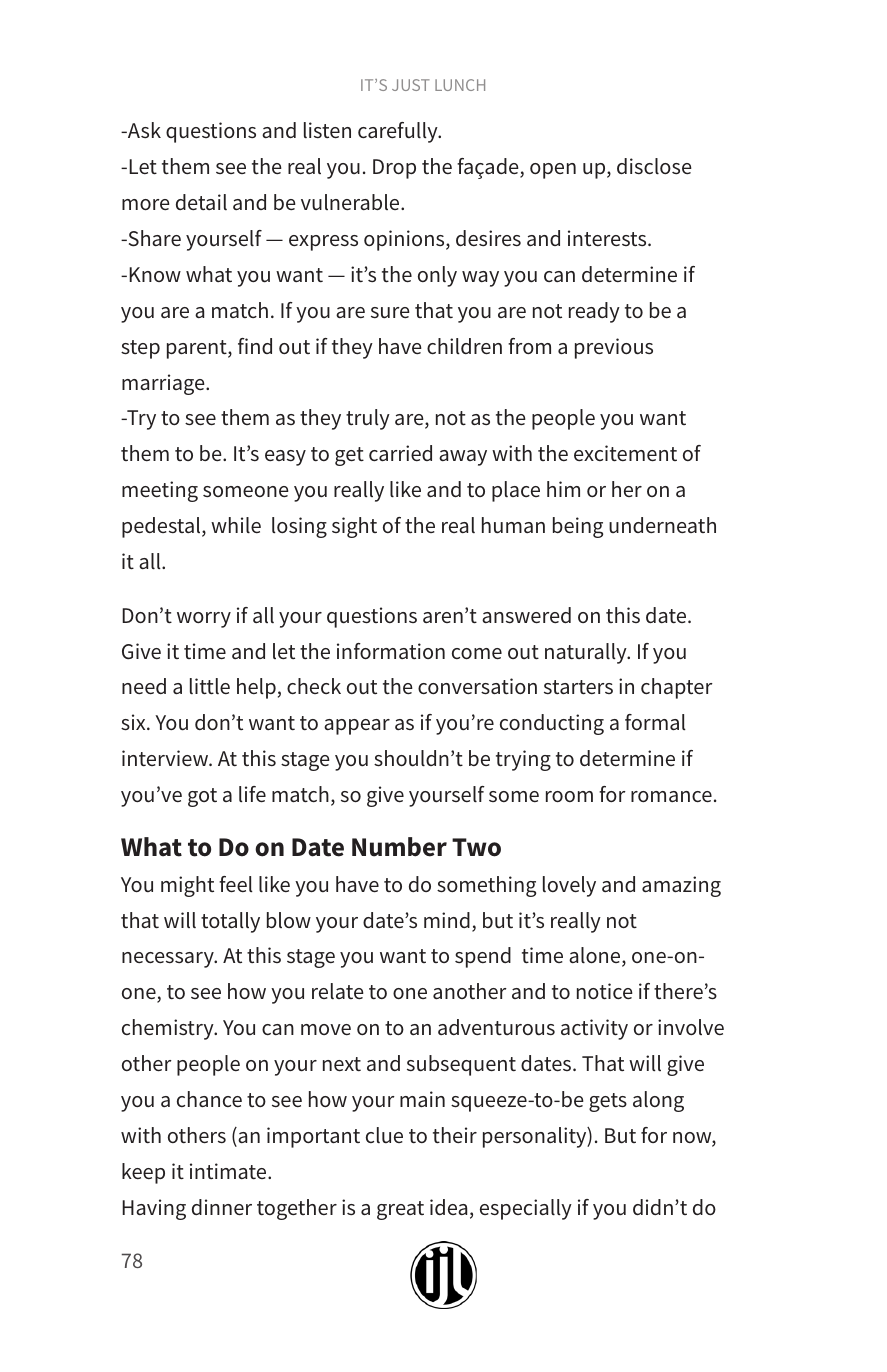  I want to click on carried, so click(400, 453).
